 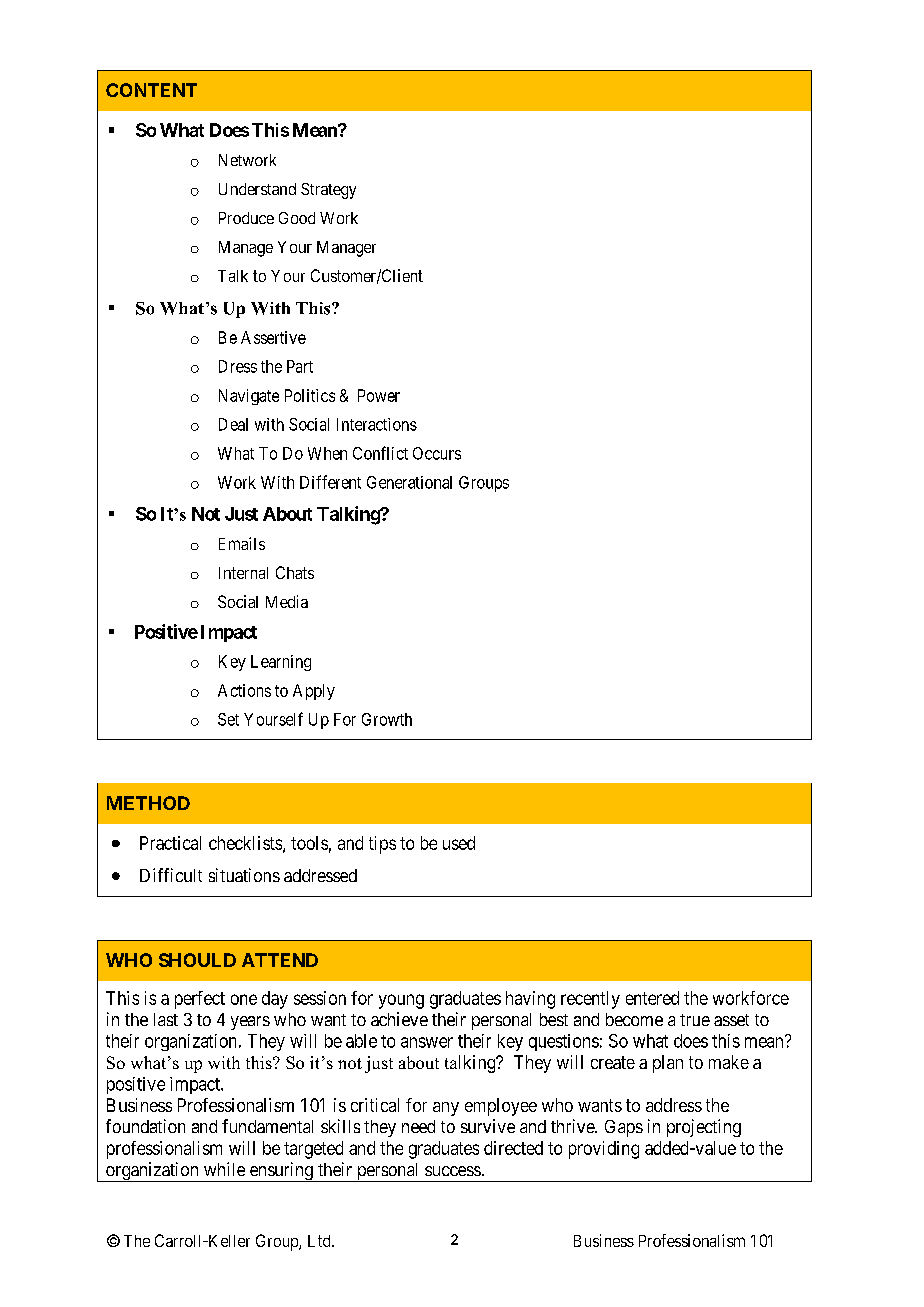 What do you see at coordinates (409, 482) in the page?
I see `Generational` at bounding box center [409, 482].
